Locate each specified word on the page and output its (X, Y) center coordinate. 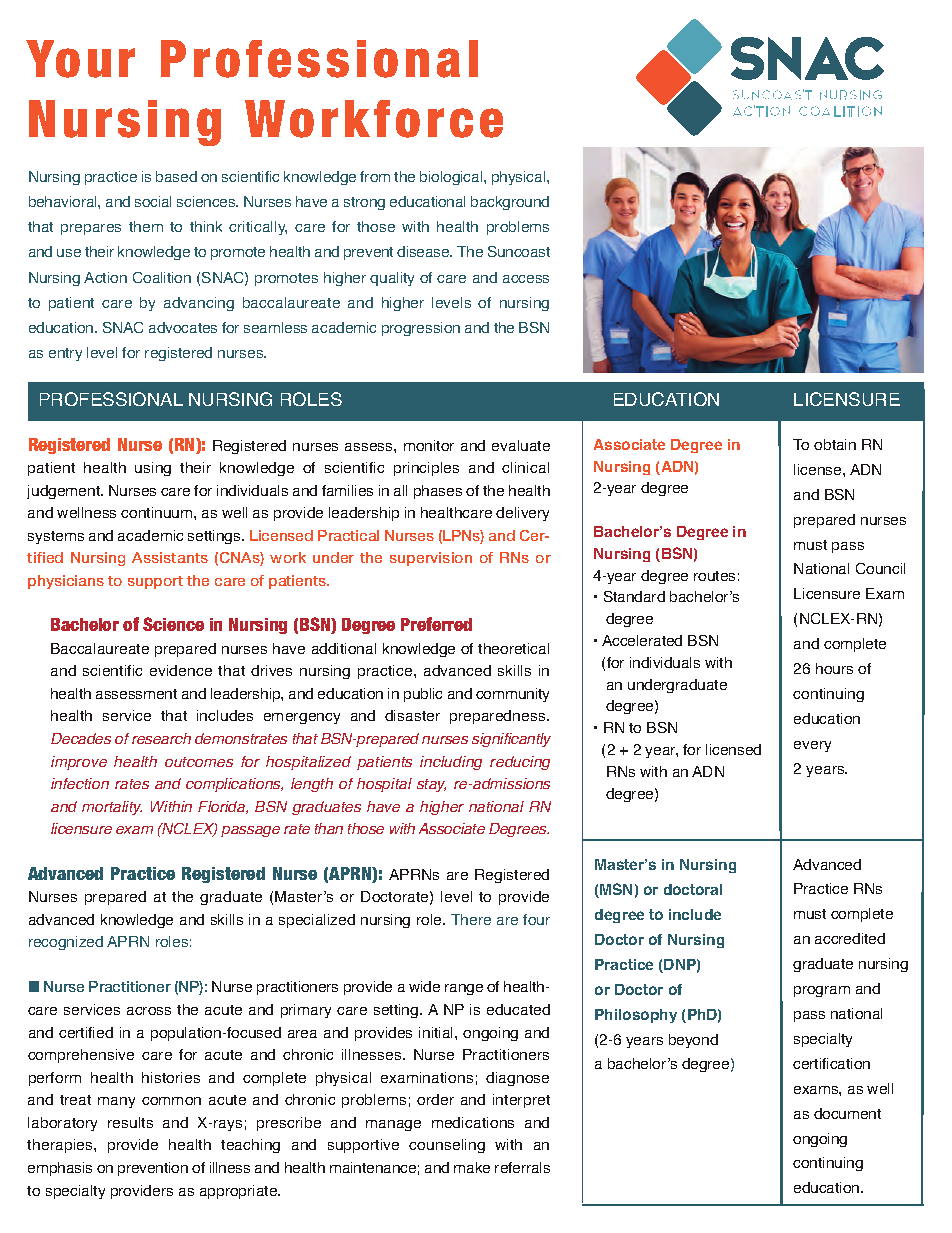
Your (80, 59)
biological (452, 178)
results (130, 1122)
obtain (835, 444)
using (153, 469)
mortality (112, 808)
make (472, 1167)
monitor (429, 445)
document (847, 1113)
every (812, 746)
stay (431, 785)
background (510, 203)
